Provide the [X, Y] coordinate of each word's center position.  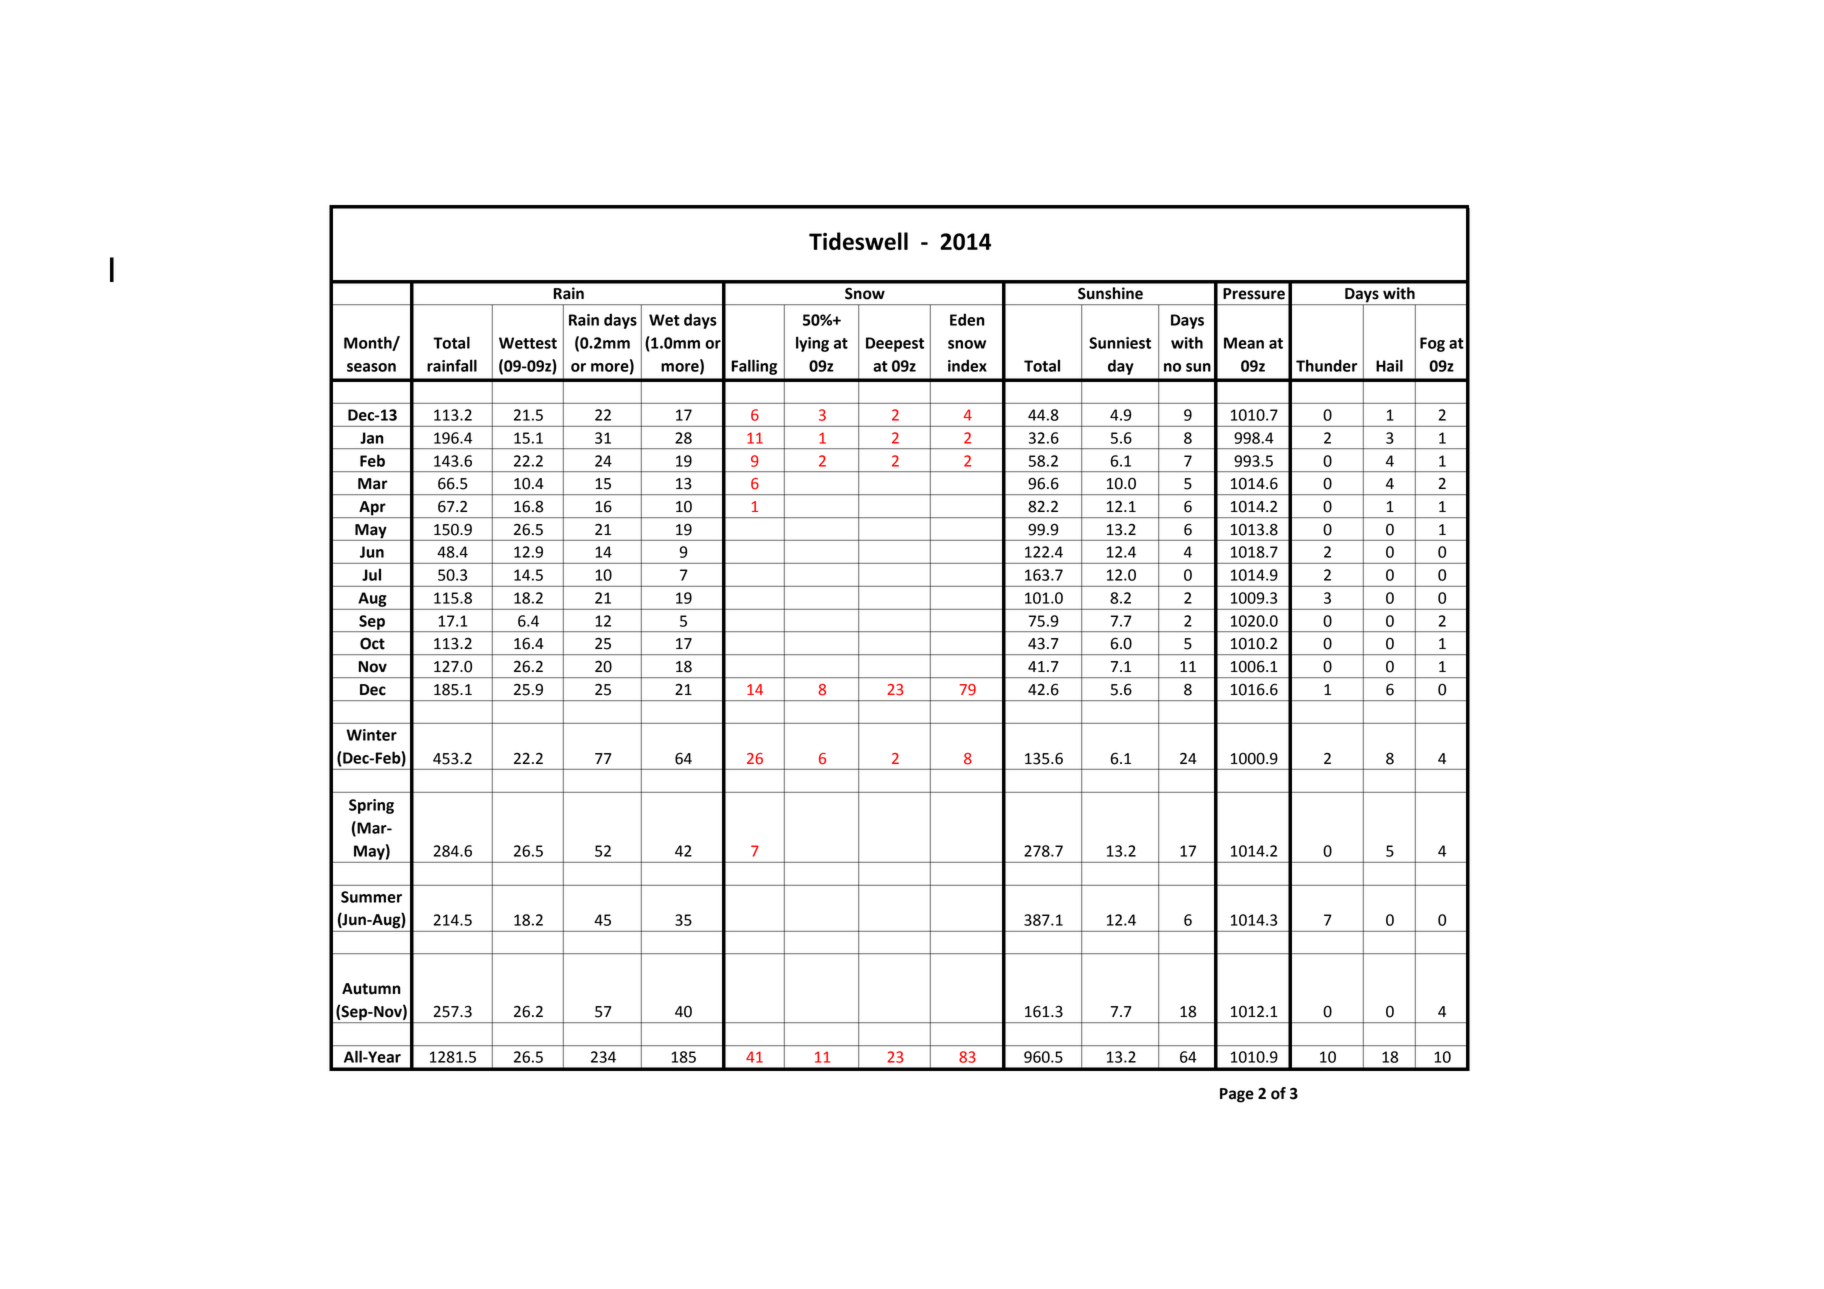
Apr [372, 509]
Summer [371, 897]
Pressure [1254, 294]
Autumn [371, 989]
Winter [371, 735]
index [967, 365]
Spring [371, 806]
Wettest [528, 343]
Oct [372, 644]
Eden [967, 319]
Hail [1389, 365]
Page [1237, 1095]
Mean [1244, 343]
